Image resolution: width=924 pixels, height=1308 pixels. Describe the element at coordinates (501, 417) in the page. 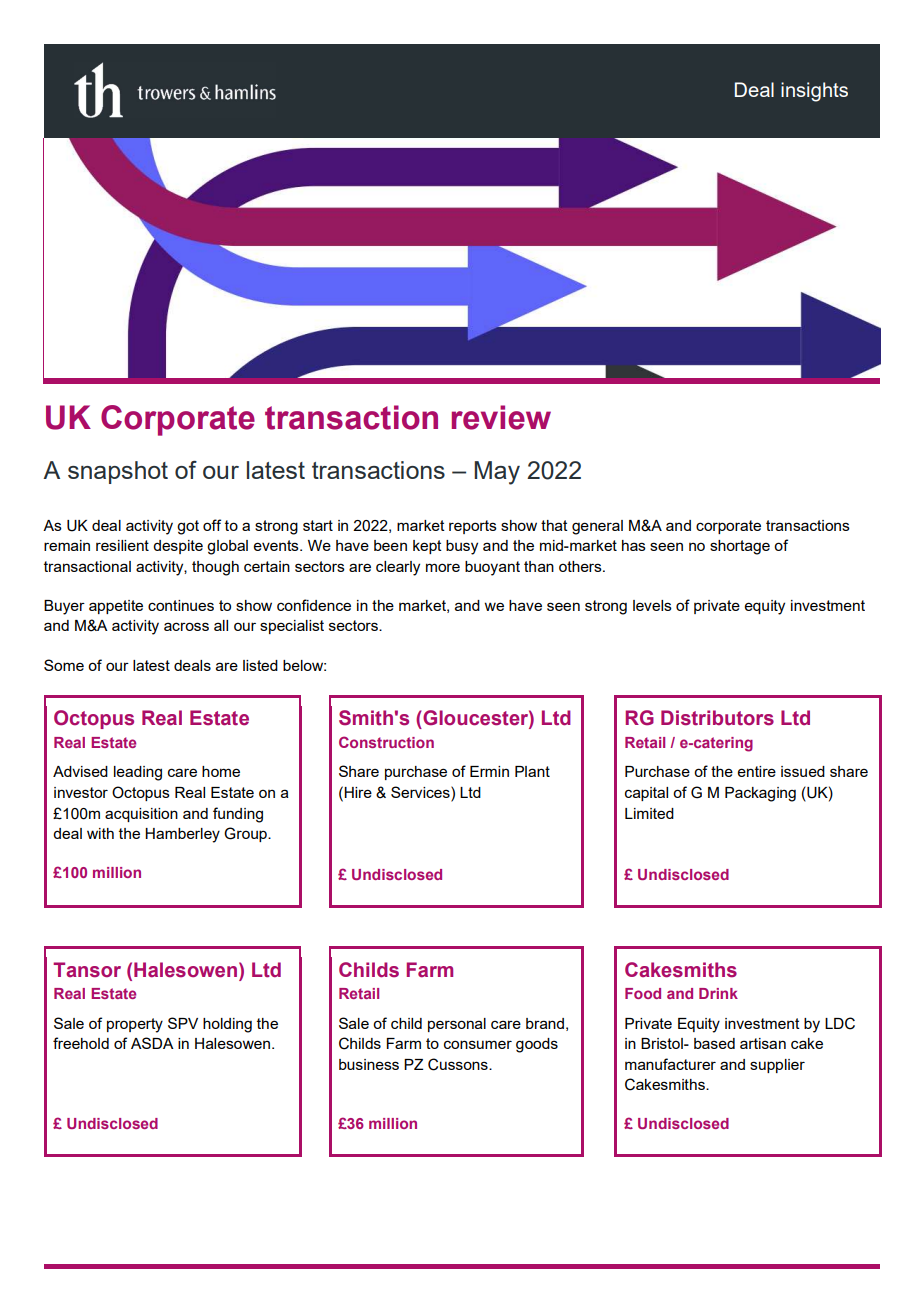

I see `review` at that location.
